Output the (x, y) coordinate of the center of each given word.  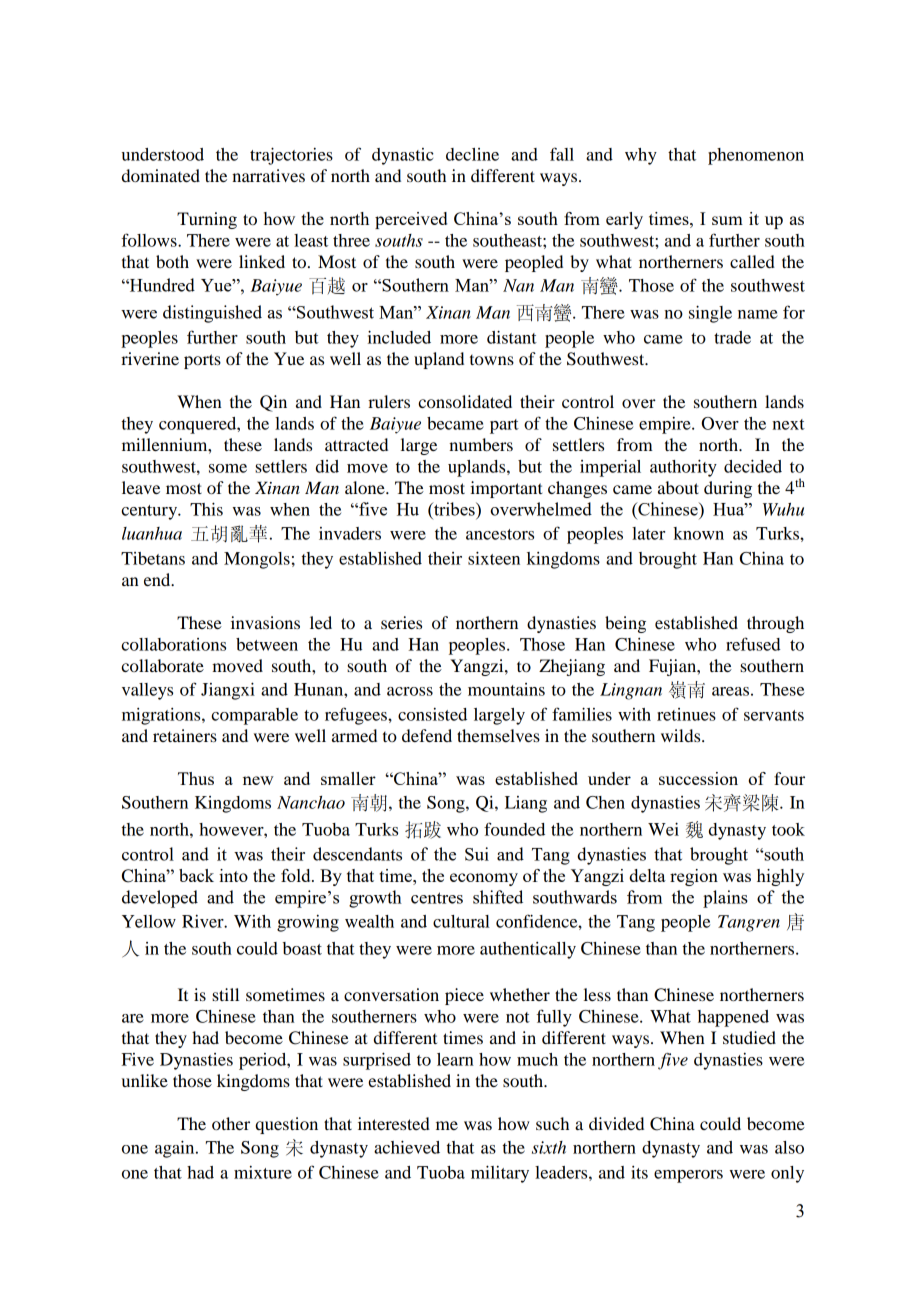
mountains (506, 689)
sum (727, 220)
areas (730, 691)
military (500, 1174)
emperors (688, 1176)
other (231, 1123)
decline (472, 154)
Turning (207, 220)
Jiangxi (228, 691)
